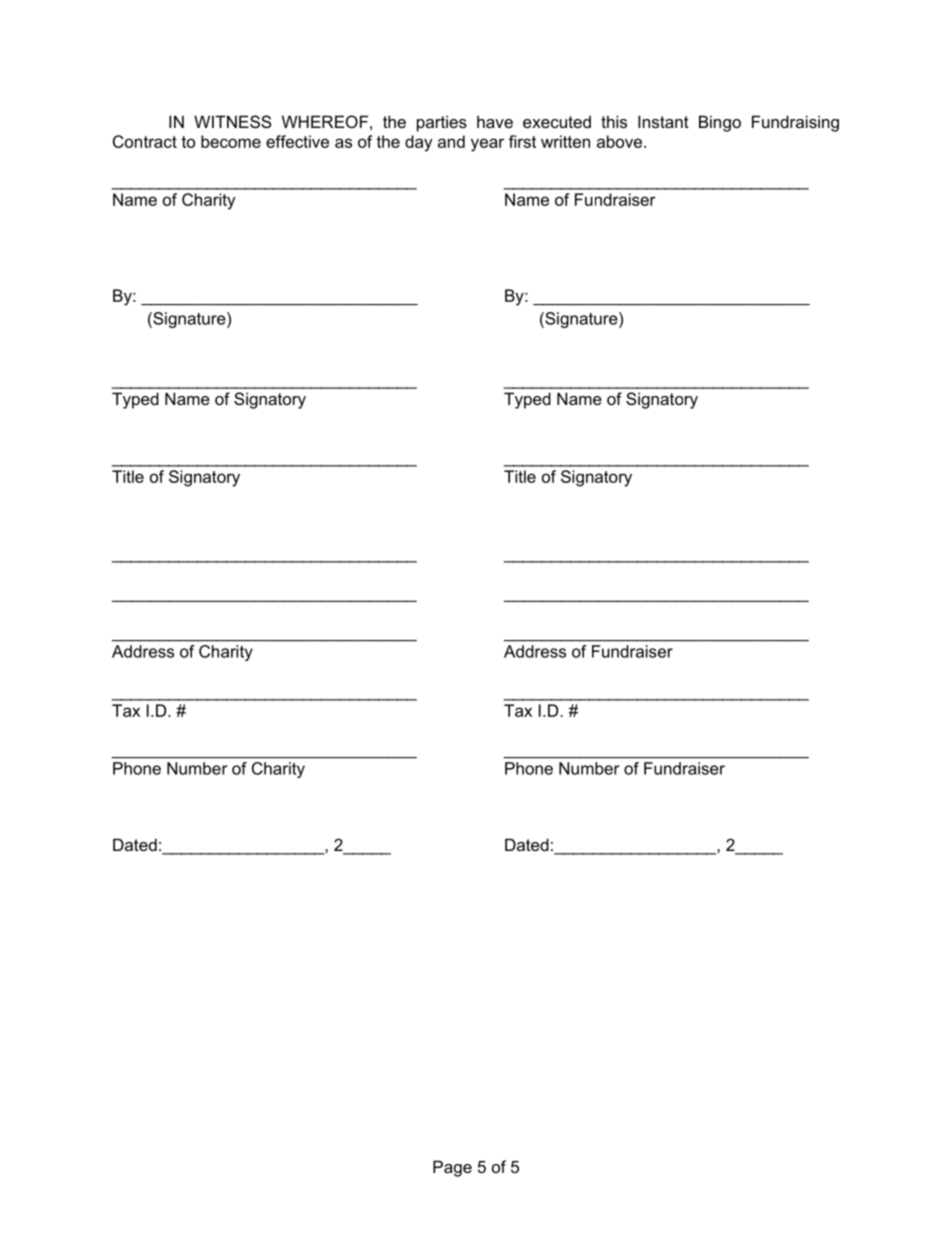 This document has width=952, height=1233. Describe the element at coordinates (452, 1168) in the document. I see `Page` at that location.
